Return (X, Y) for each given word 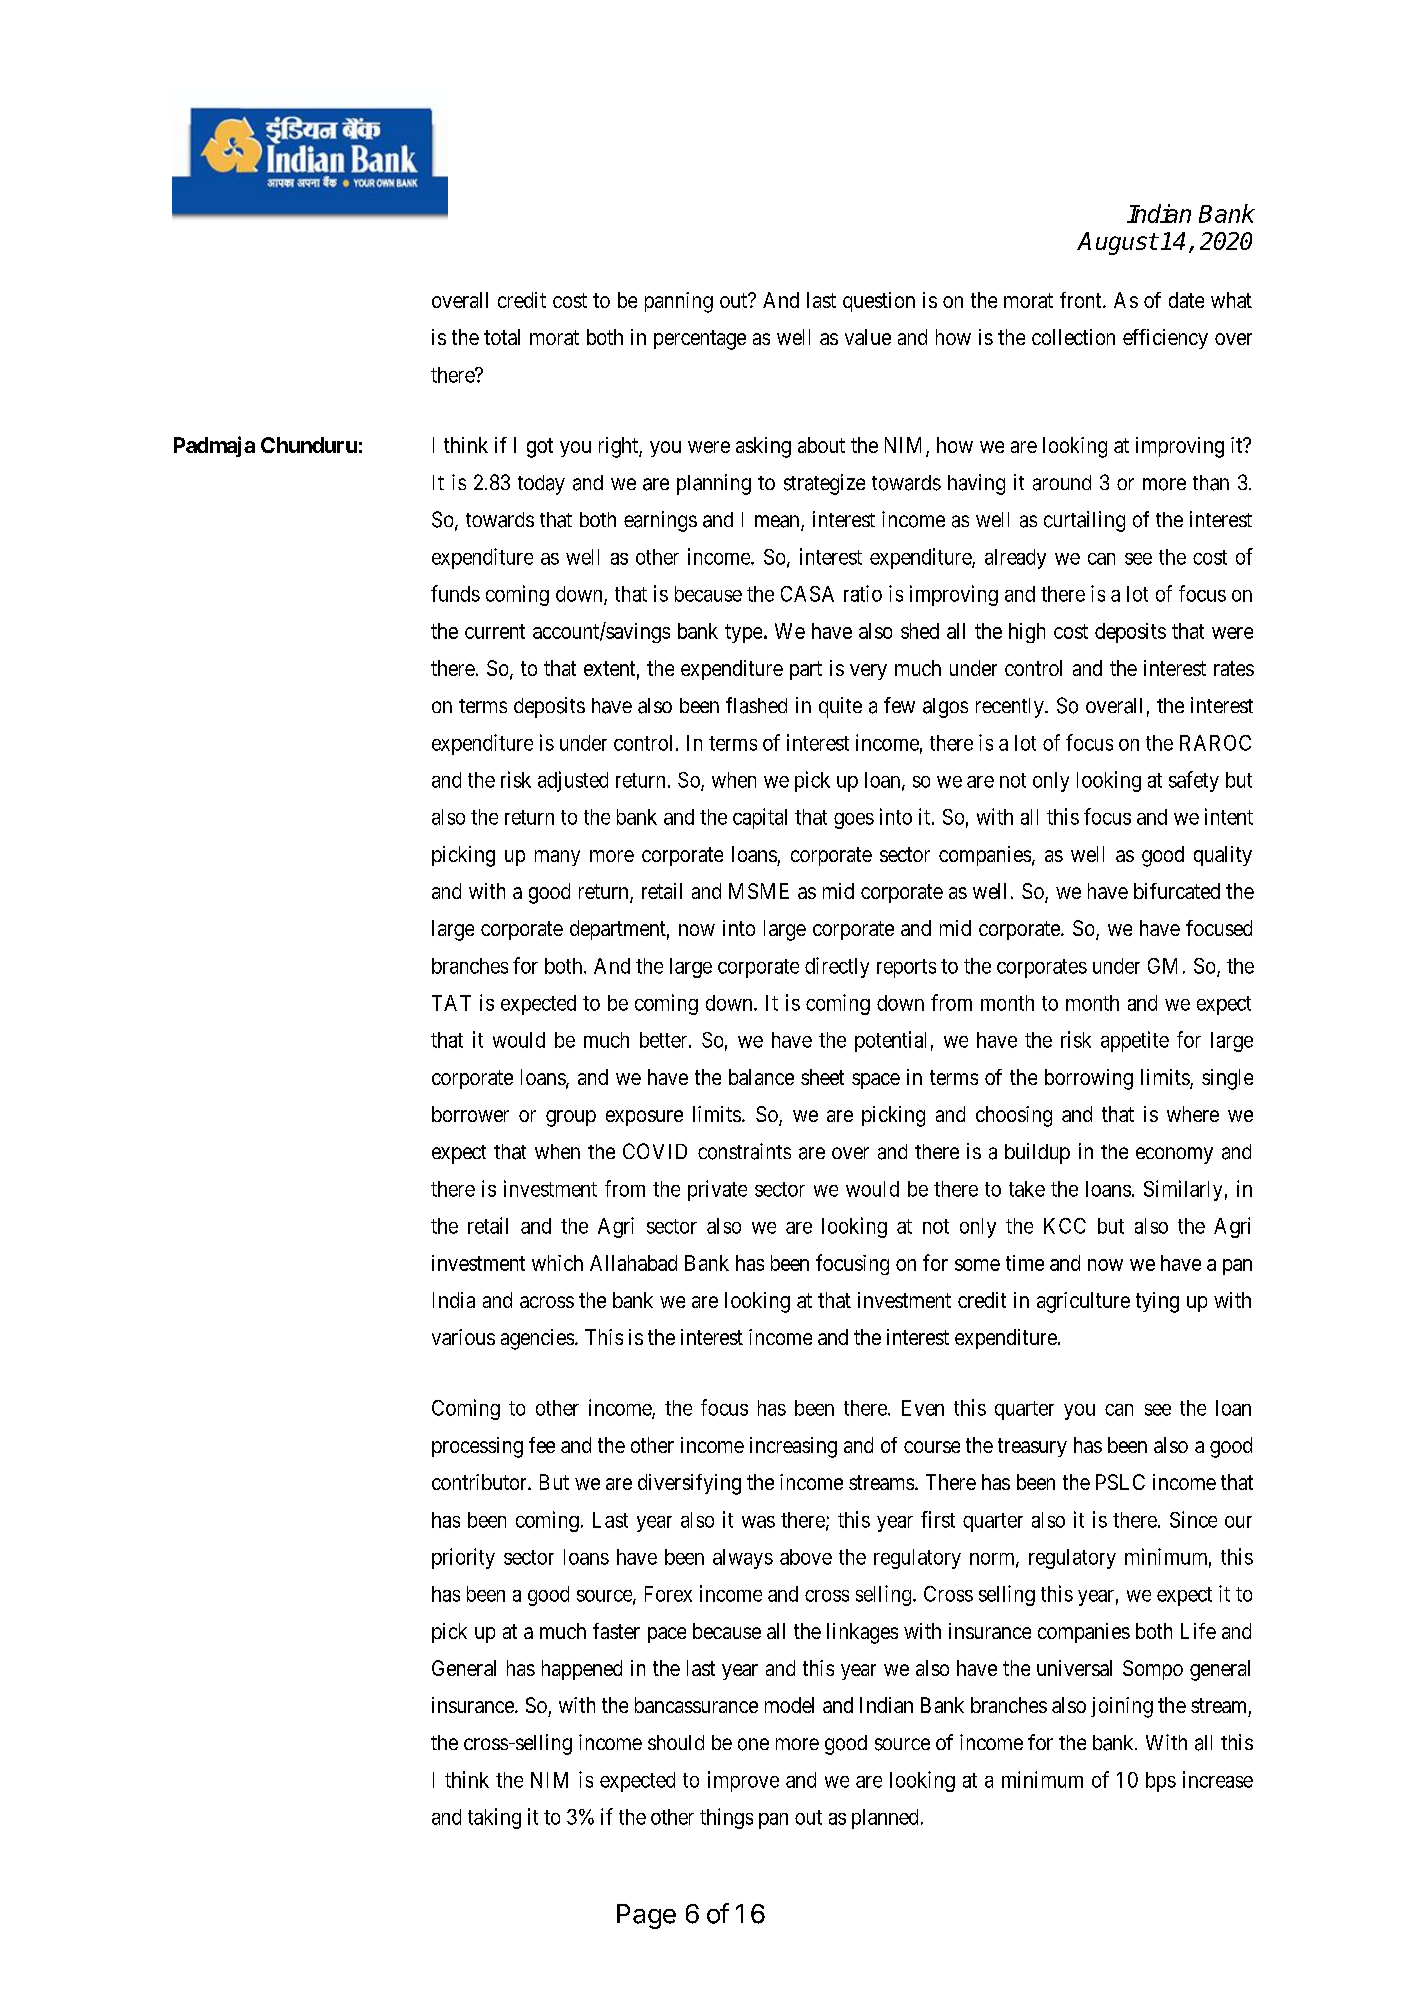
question (879, 302)
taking (494, 1818)
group (571, 1118)
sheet (822, 1077)
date (1186, 300)
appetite (1135, 1041)
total (502, 337)
